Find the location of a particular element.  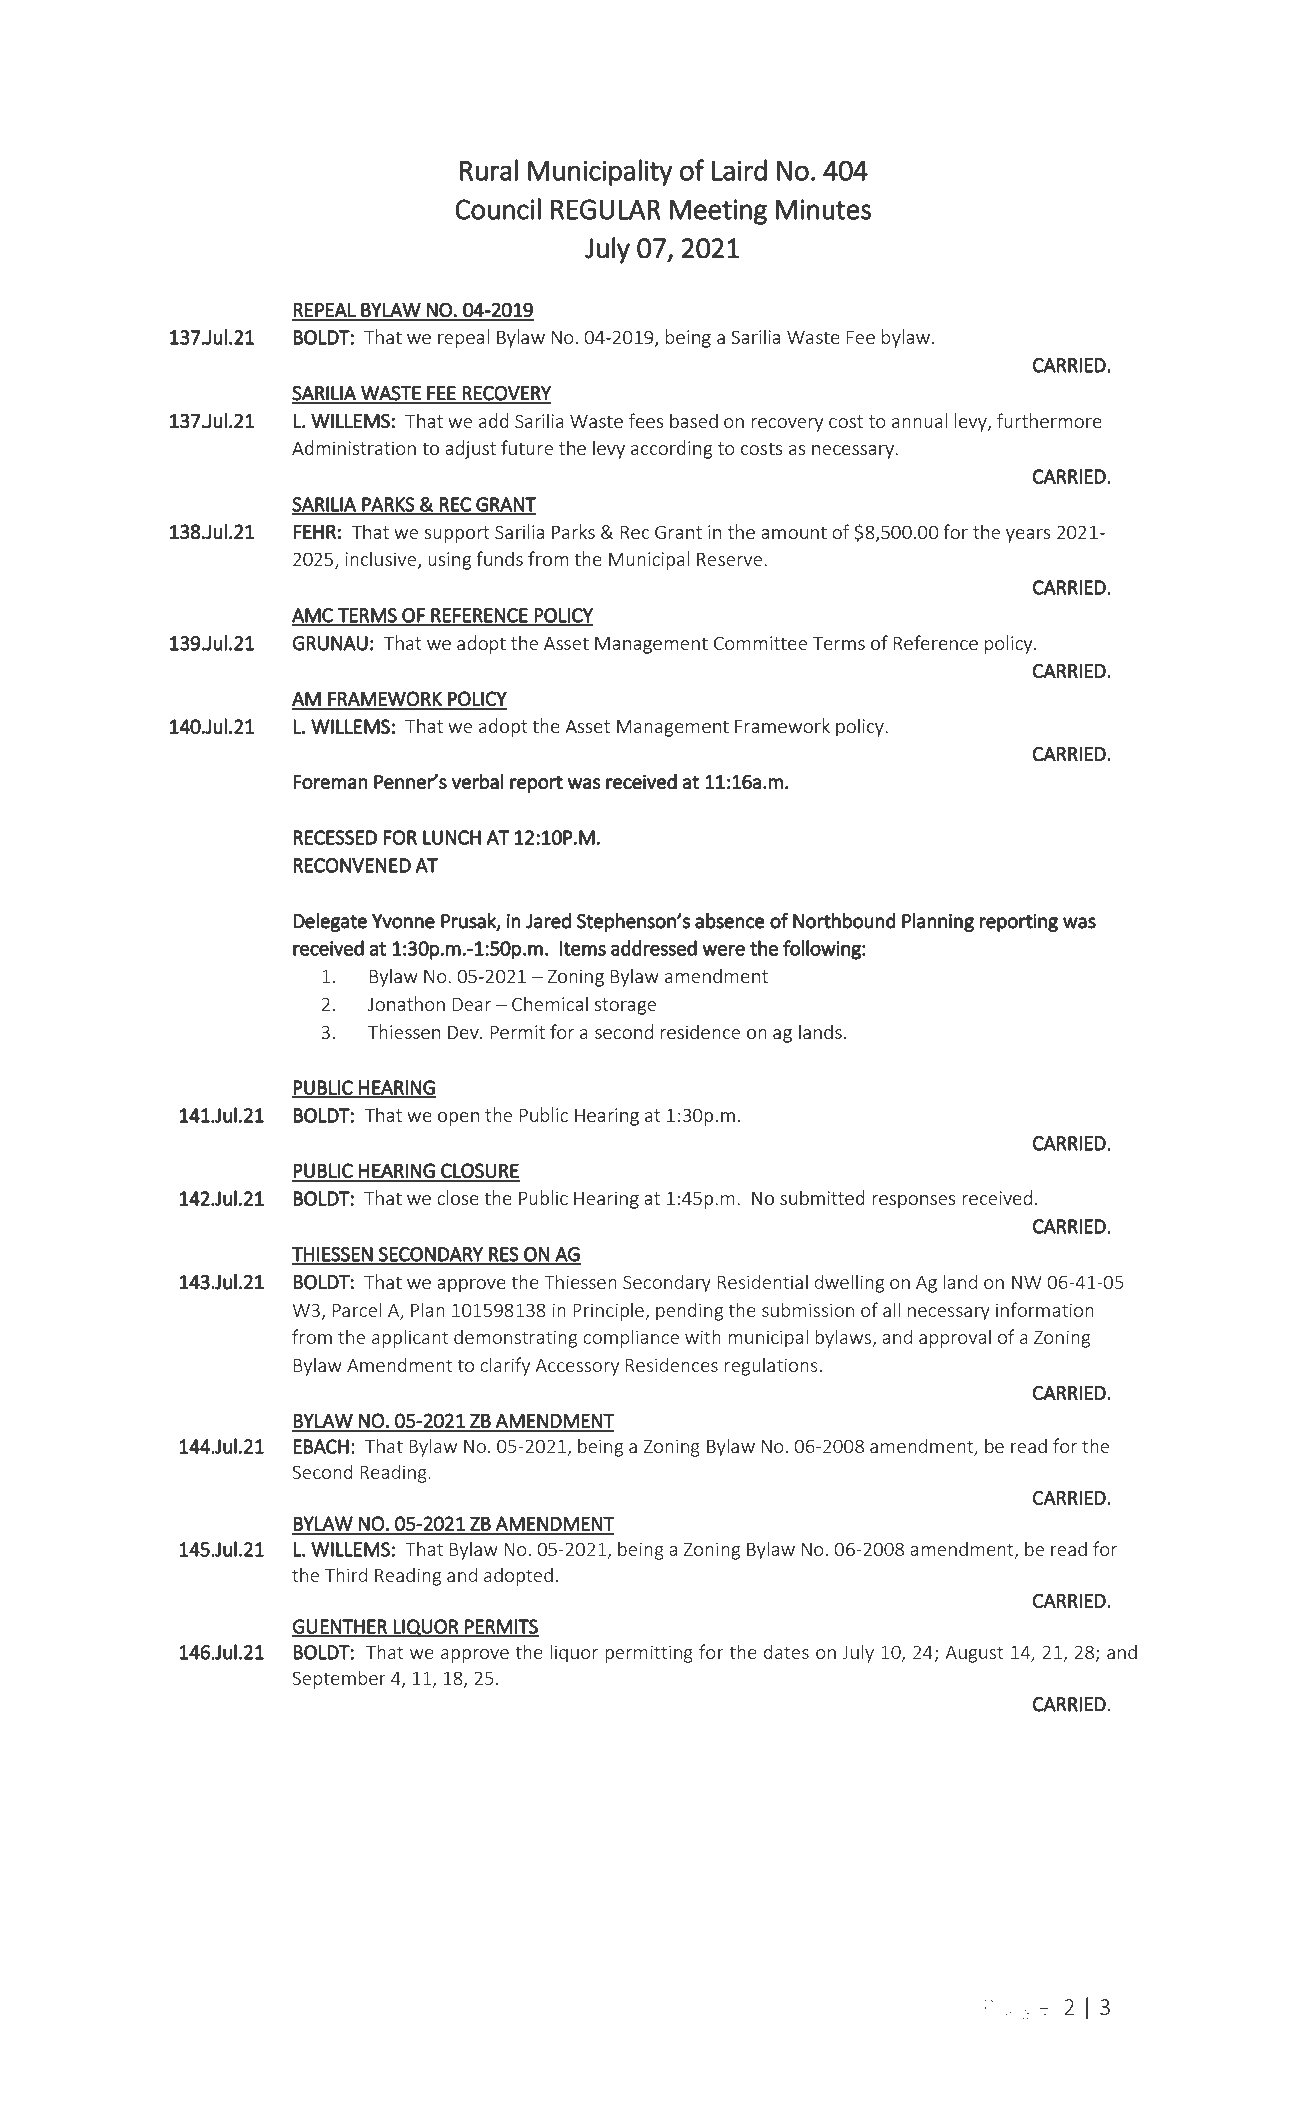

responses is located at coordinates (914, 1202).
